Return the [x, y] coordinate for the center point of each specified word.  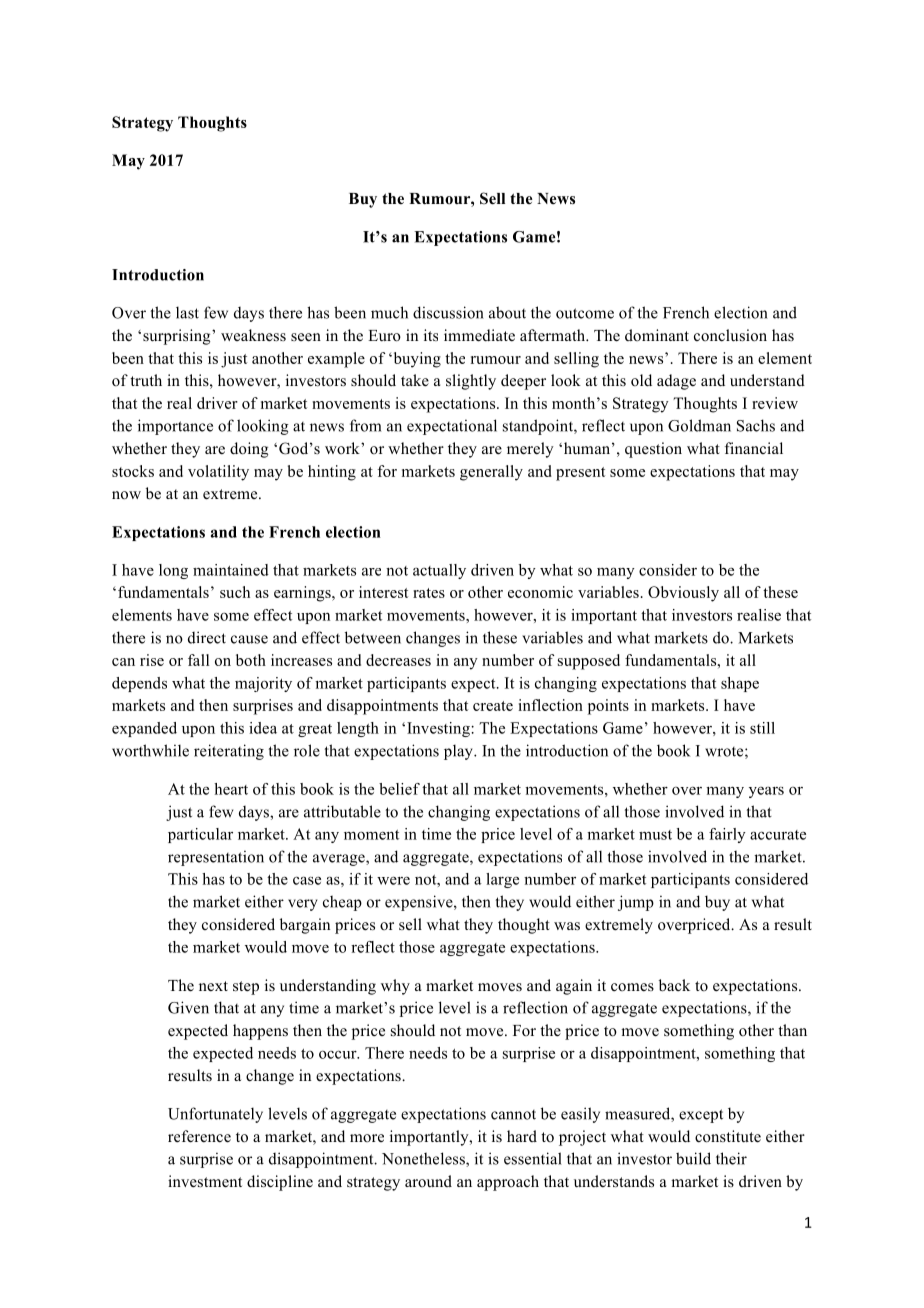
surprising [178, 337]
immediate [479, 335]
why [395, 987]
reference [199, 1136]
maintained [231, 570]
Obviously [683, 594]
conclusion [730, 335]
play [459, 752]
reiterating [229, 752]
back [674, 985]
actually [439, 571]
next [213, 986]
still [762, 728]
